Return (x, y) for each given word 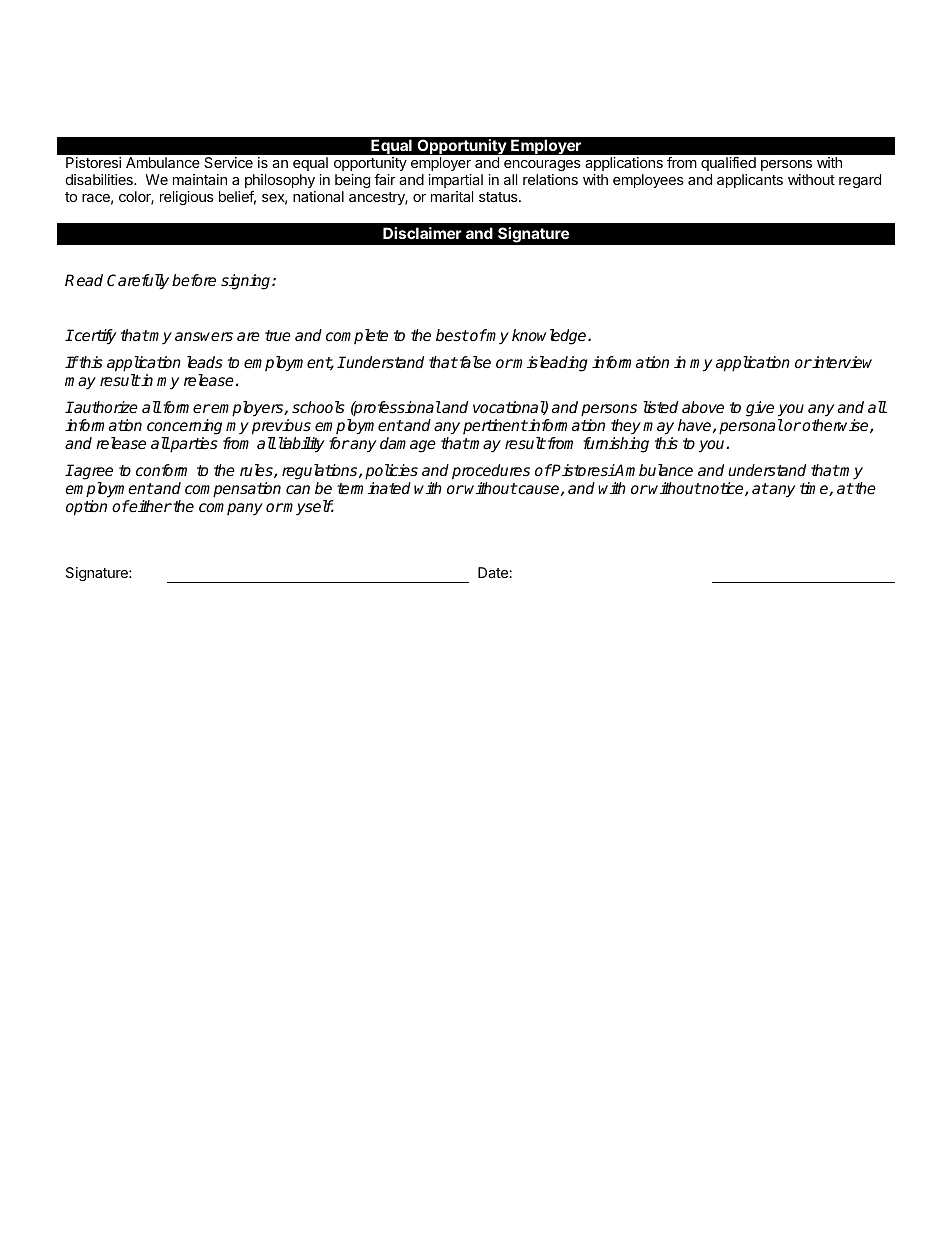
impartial (455, 181)
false (474, 362)
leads (205, 362)
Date (494, 572)
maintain (200, 179)
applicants (750, 181)
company (231, 509)
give (760, 409)
